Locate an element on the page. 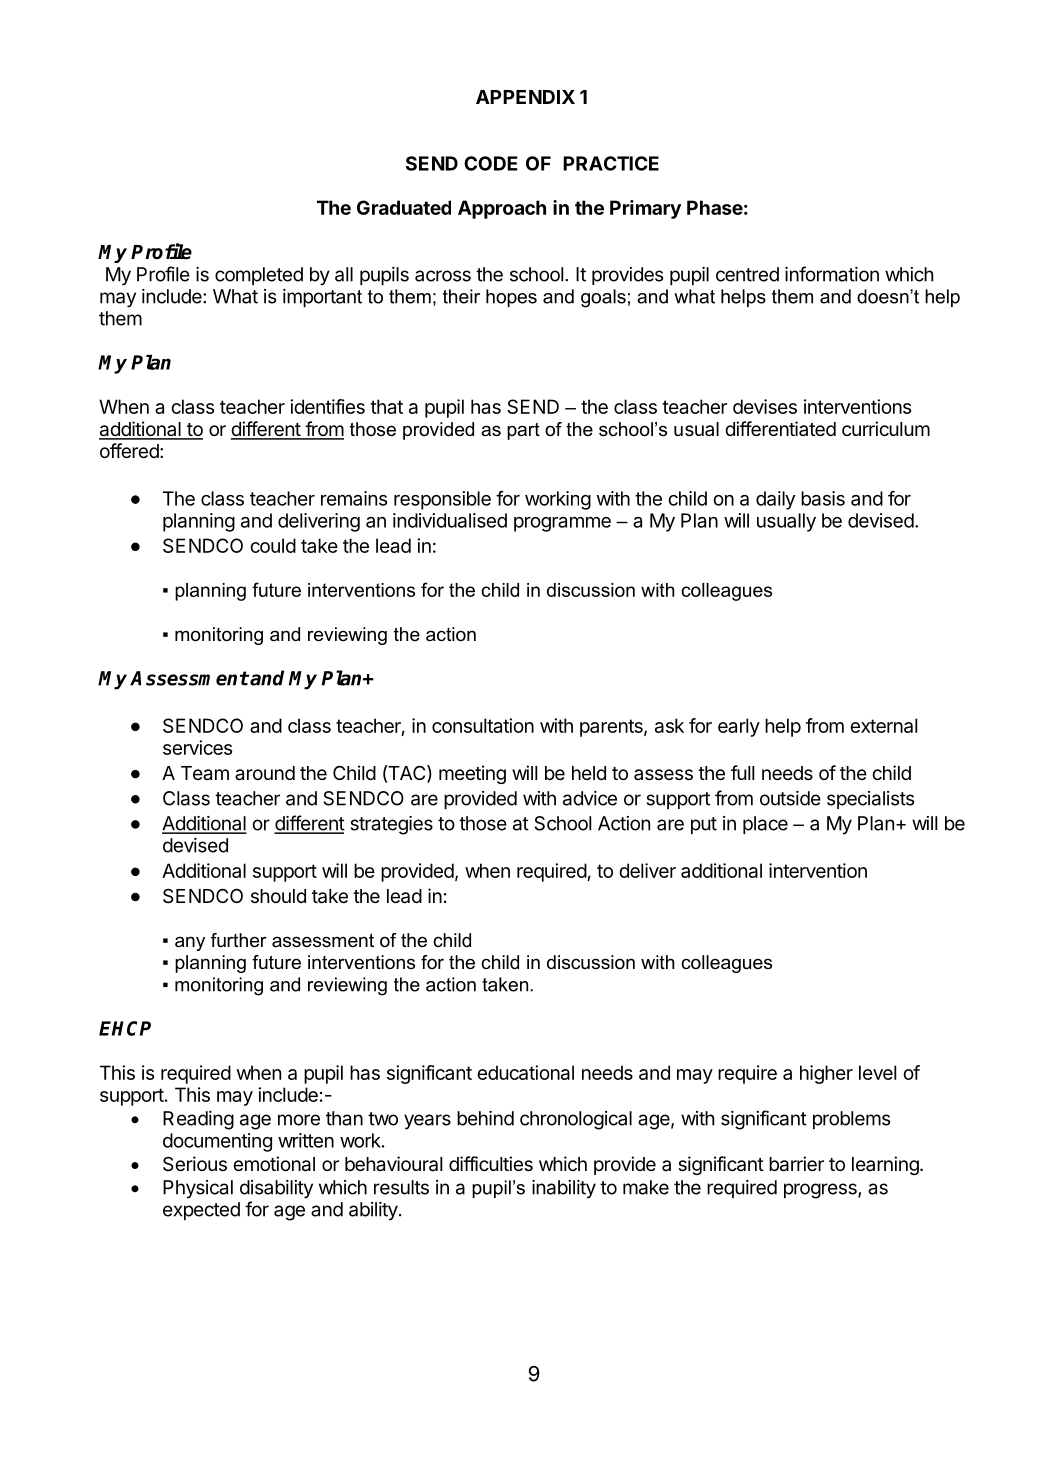 Image resolution: width=1041 pixels, height=1472 pixels. offered is located at coordinates (129, 450).
